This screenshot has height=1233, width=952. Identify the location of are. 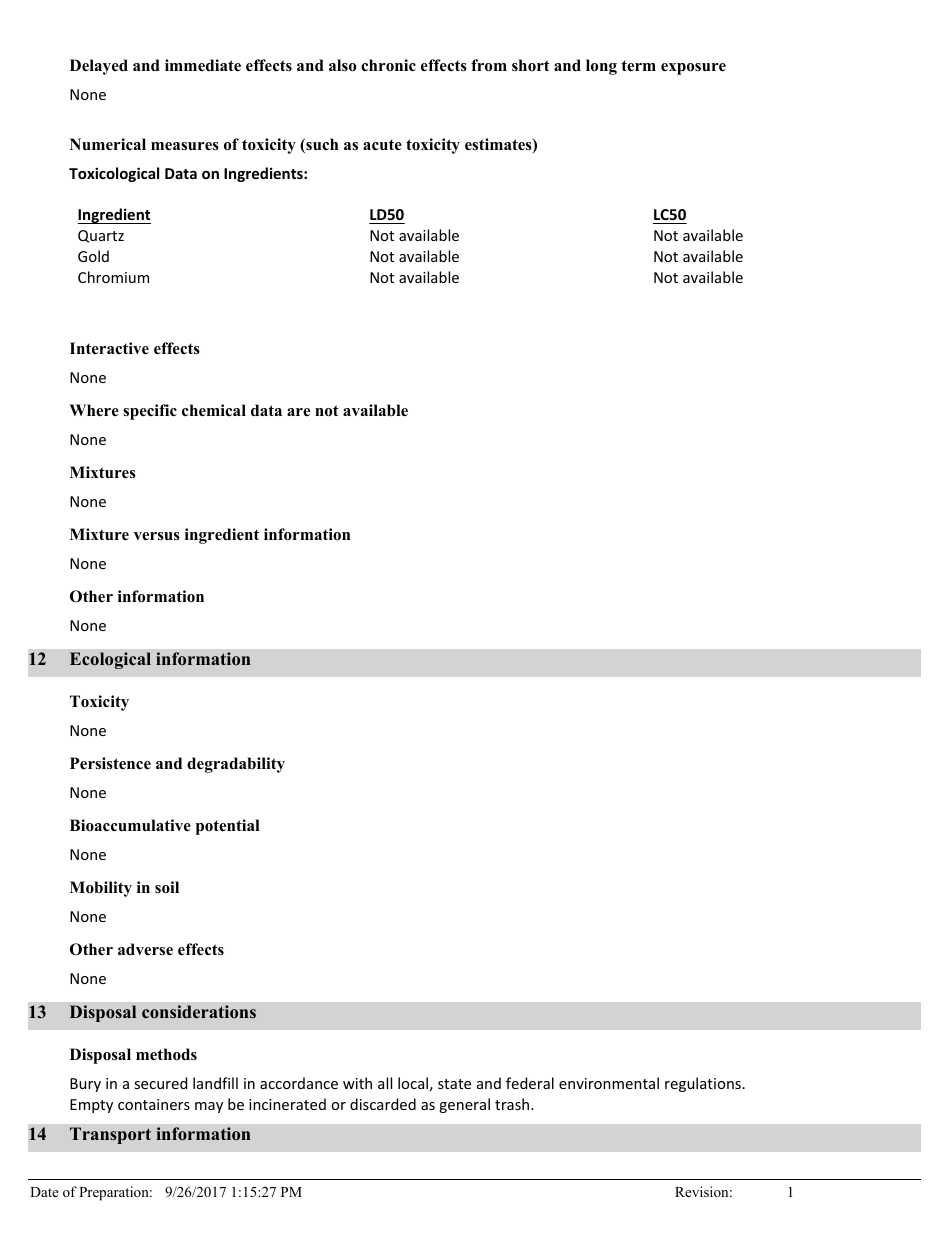
(298, 412).
